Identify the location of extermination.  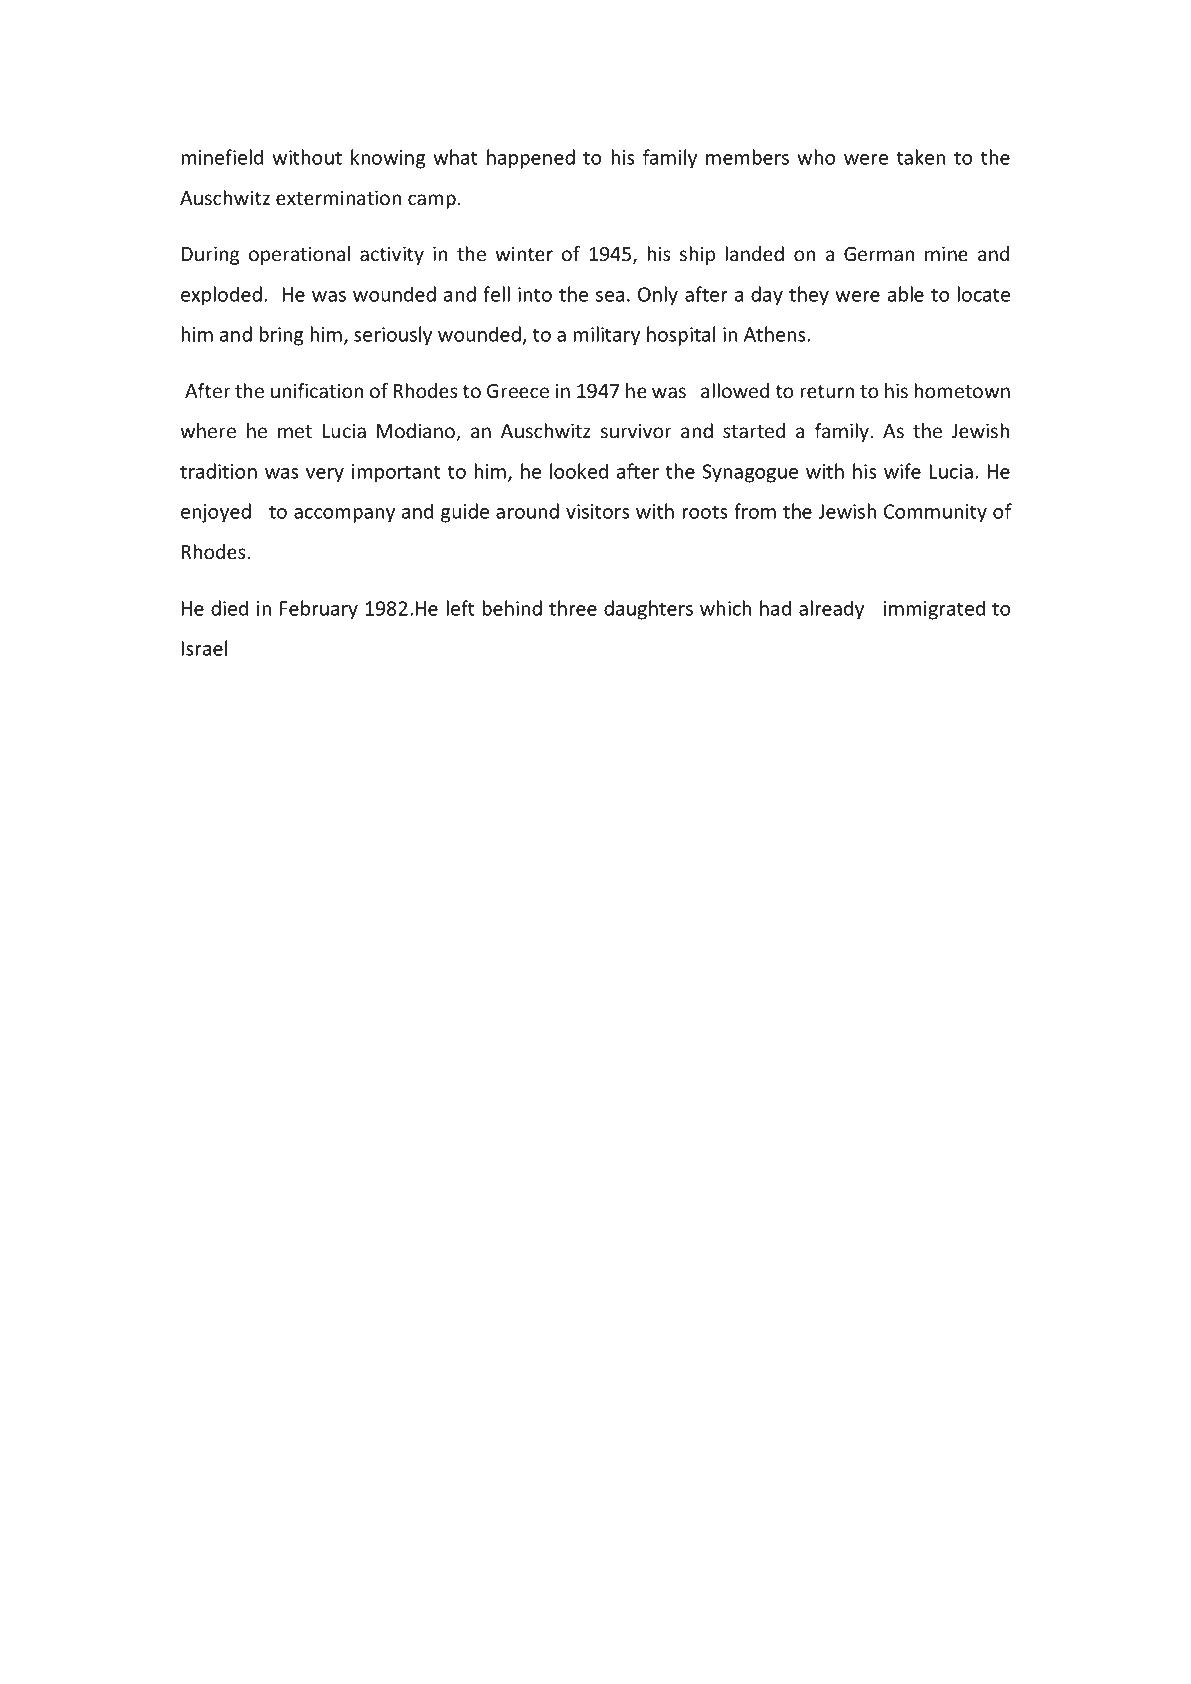
(338, 197).
